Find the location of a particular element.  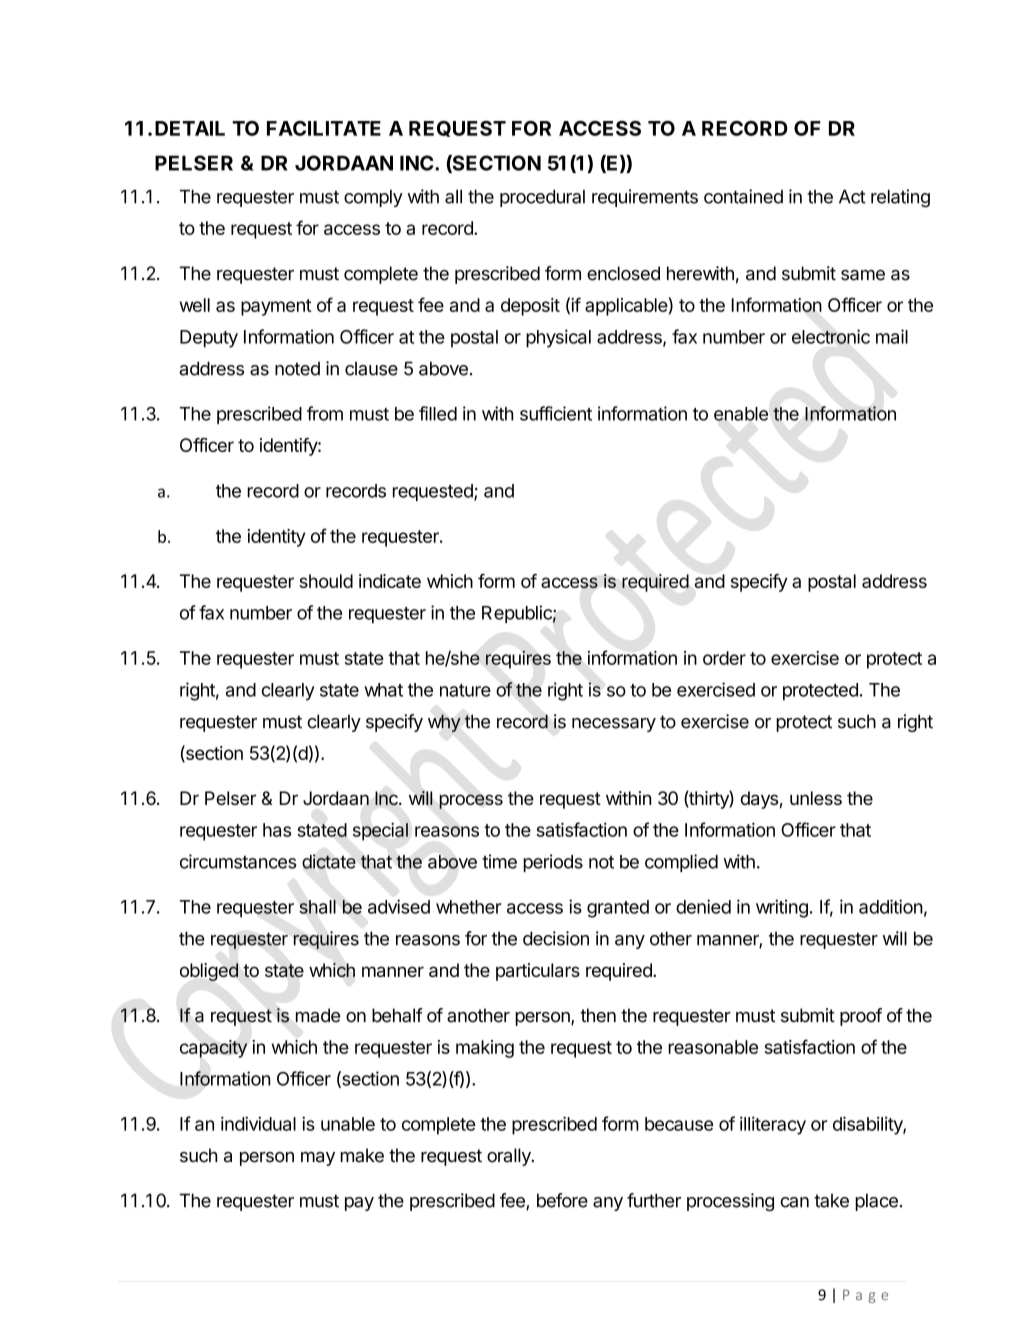

sufficient is located at coordinates (556, 413).
